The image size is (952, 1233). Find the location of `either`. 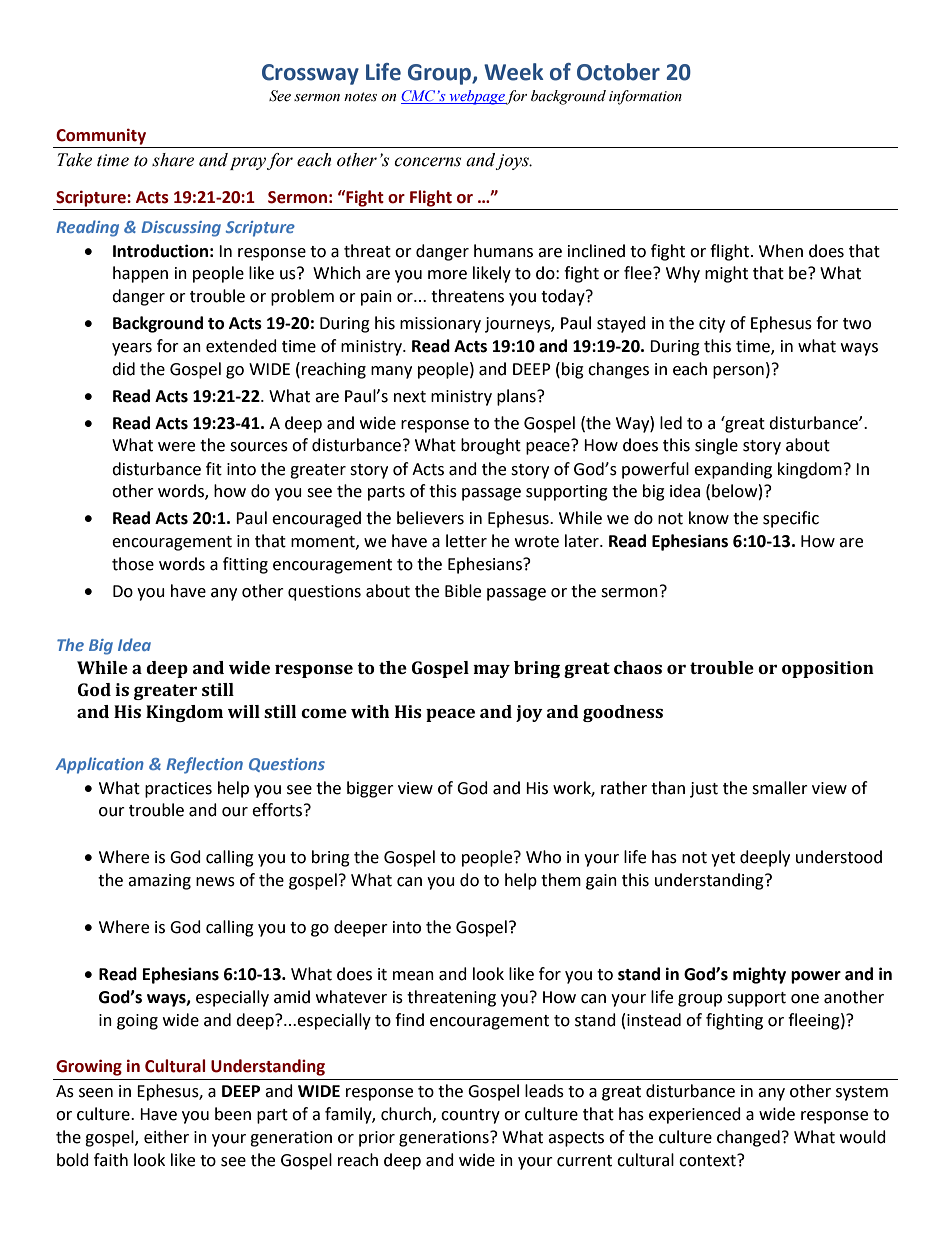

either is located at coordinates (166, 1137).
